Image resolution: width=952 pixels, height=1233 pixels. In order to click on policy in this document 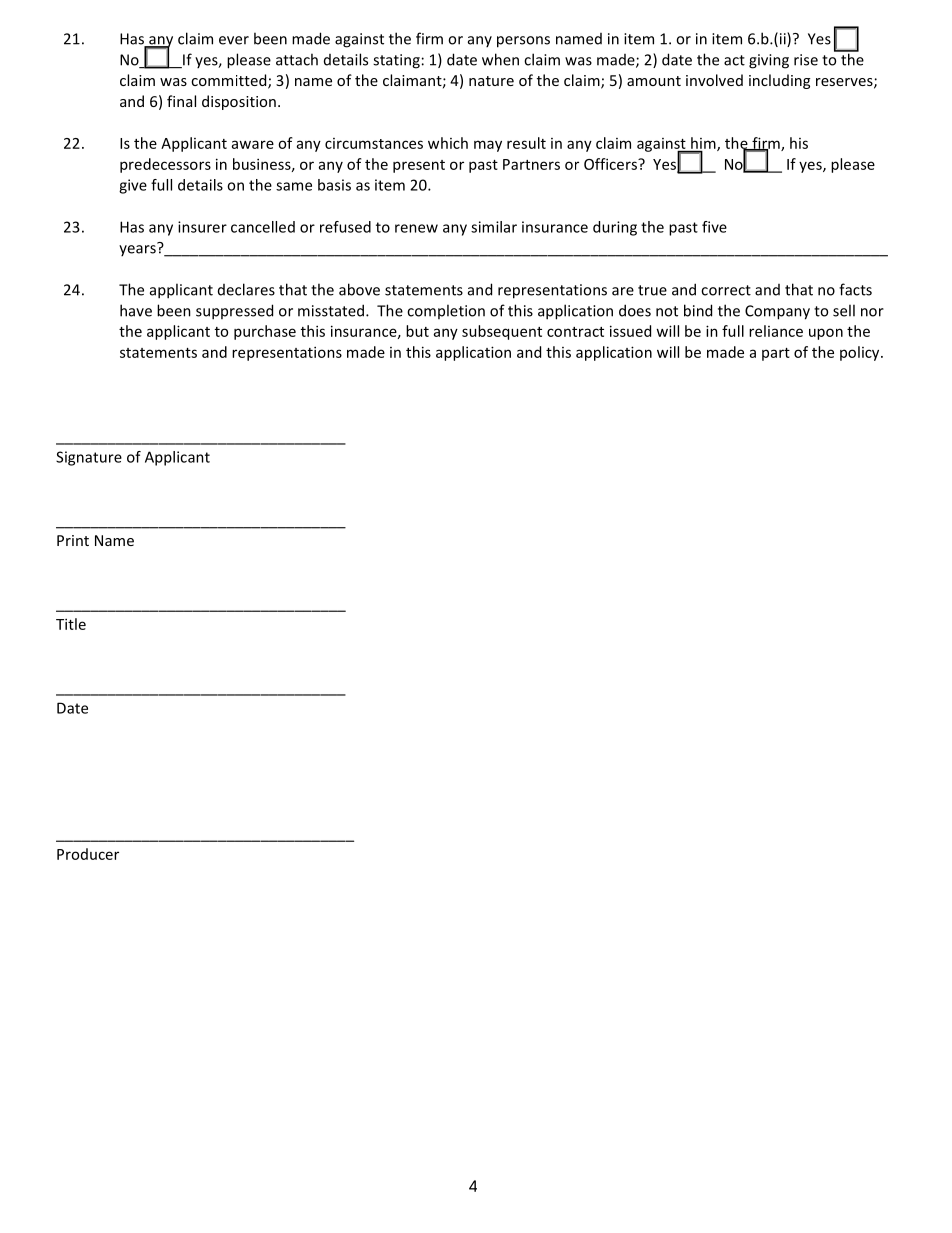, I will do `click(861, 353)`.
